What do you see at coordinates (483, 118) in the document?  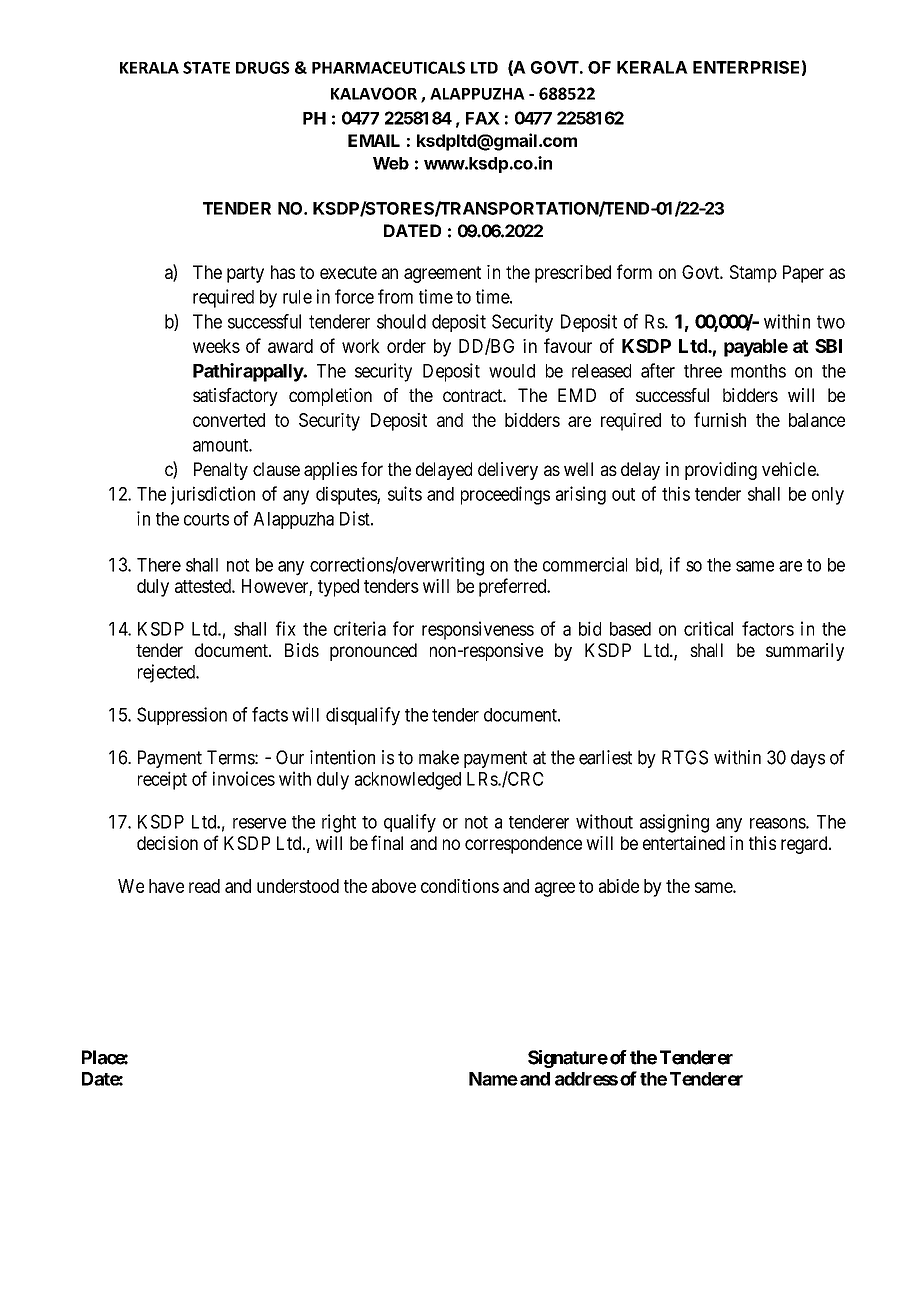 I see `FAX` at bounding box center [483, 118].
